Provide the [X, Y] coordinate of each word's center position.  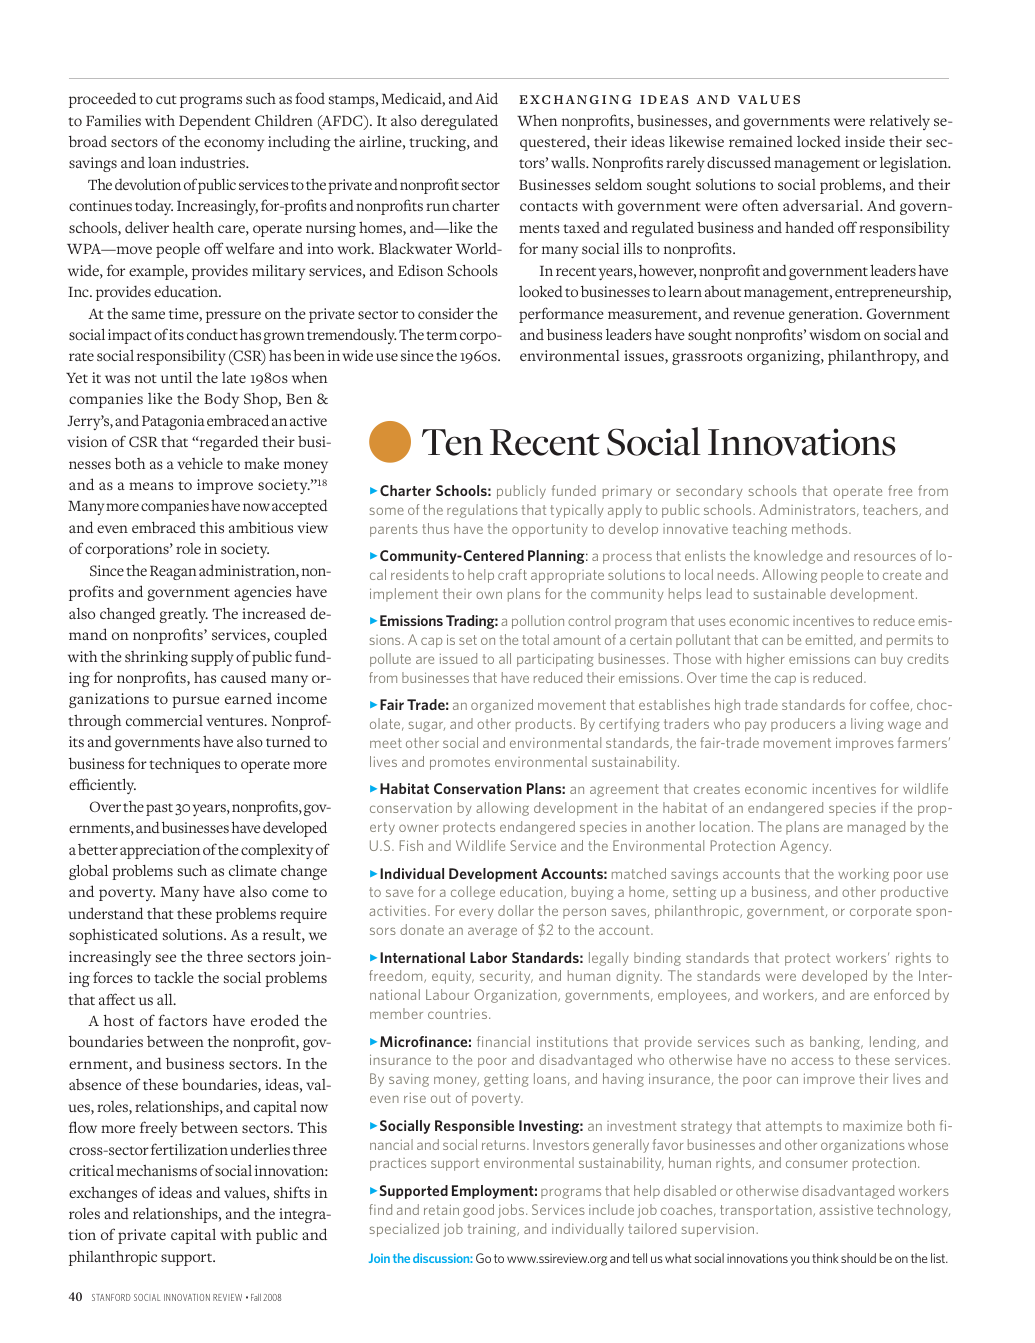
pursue [195, 702]
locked [819, 141]
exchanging [575, 99]
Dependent [215, 122]
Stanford [111, 1297]
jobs [512, 1211]
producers [803, 725]
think [825, 1258]
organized [502, 706]
